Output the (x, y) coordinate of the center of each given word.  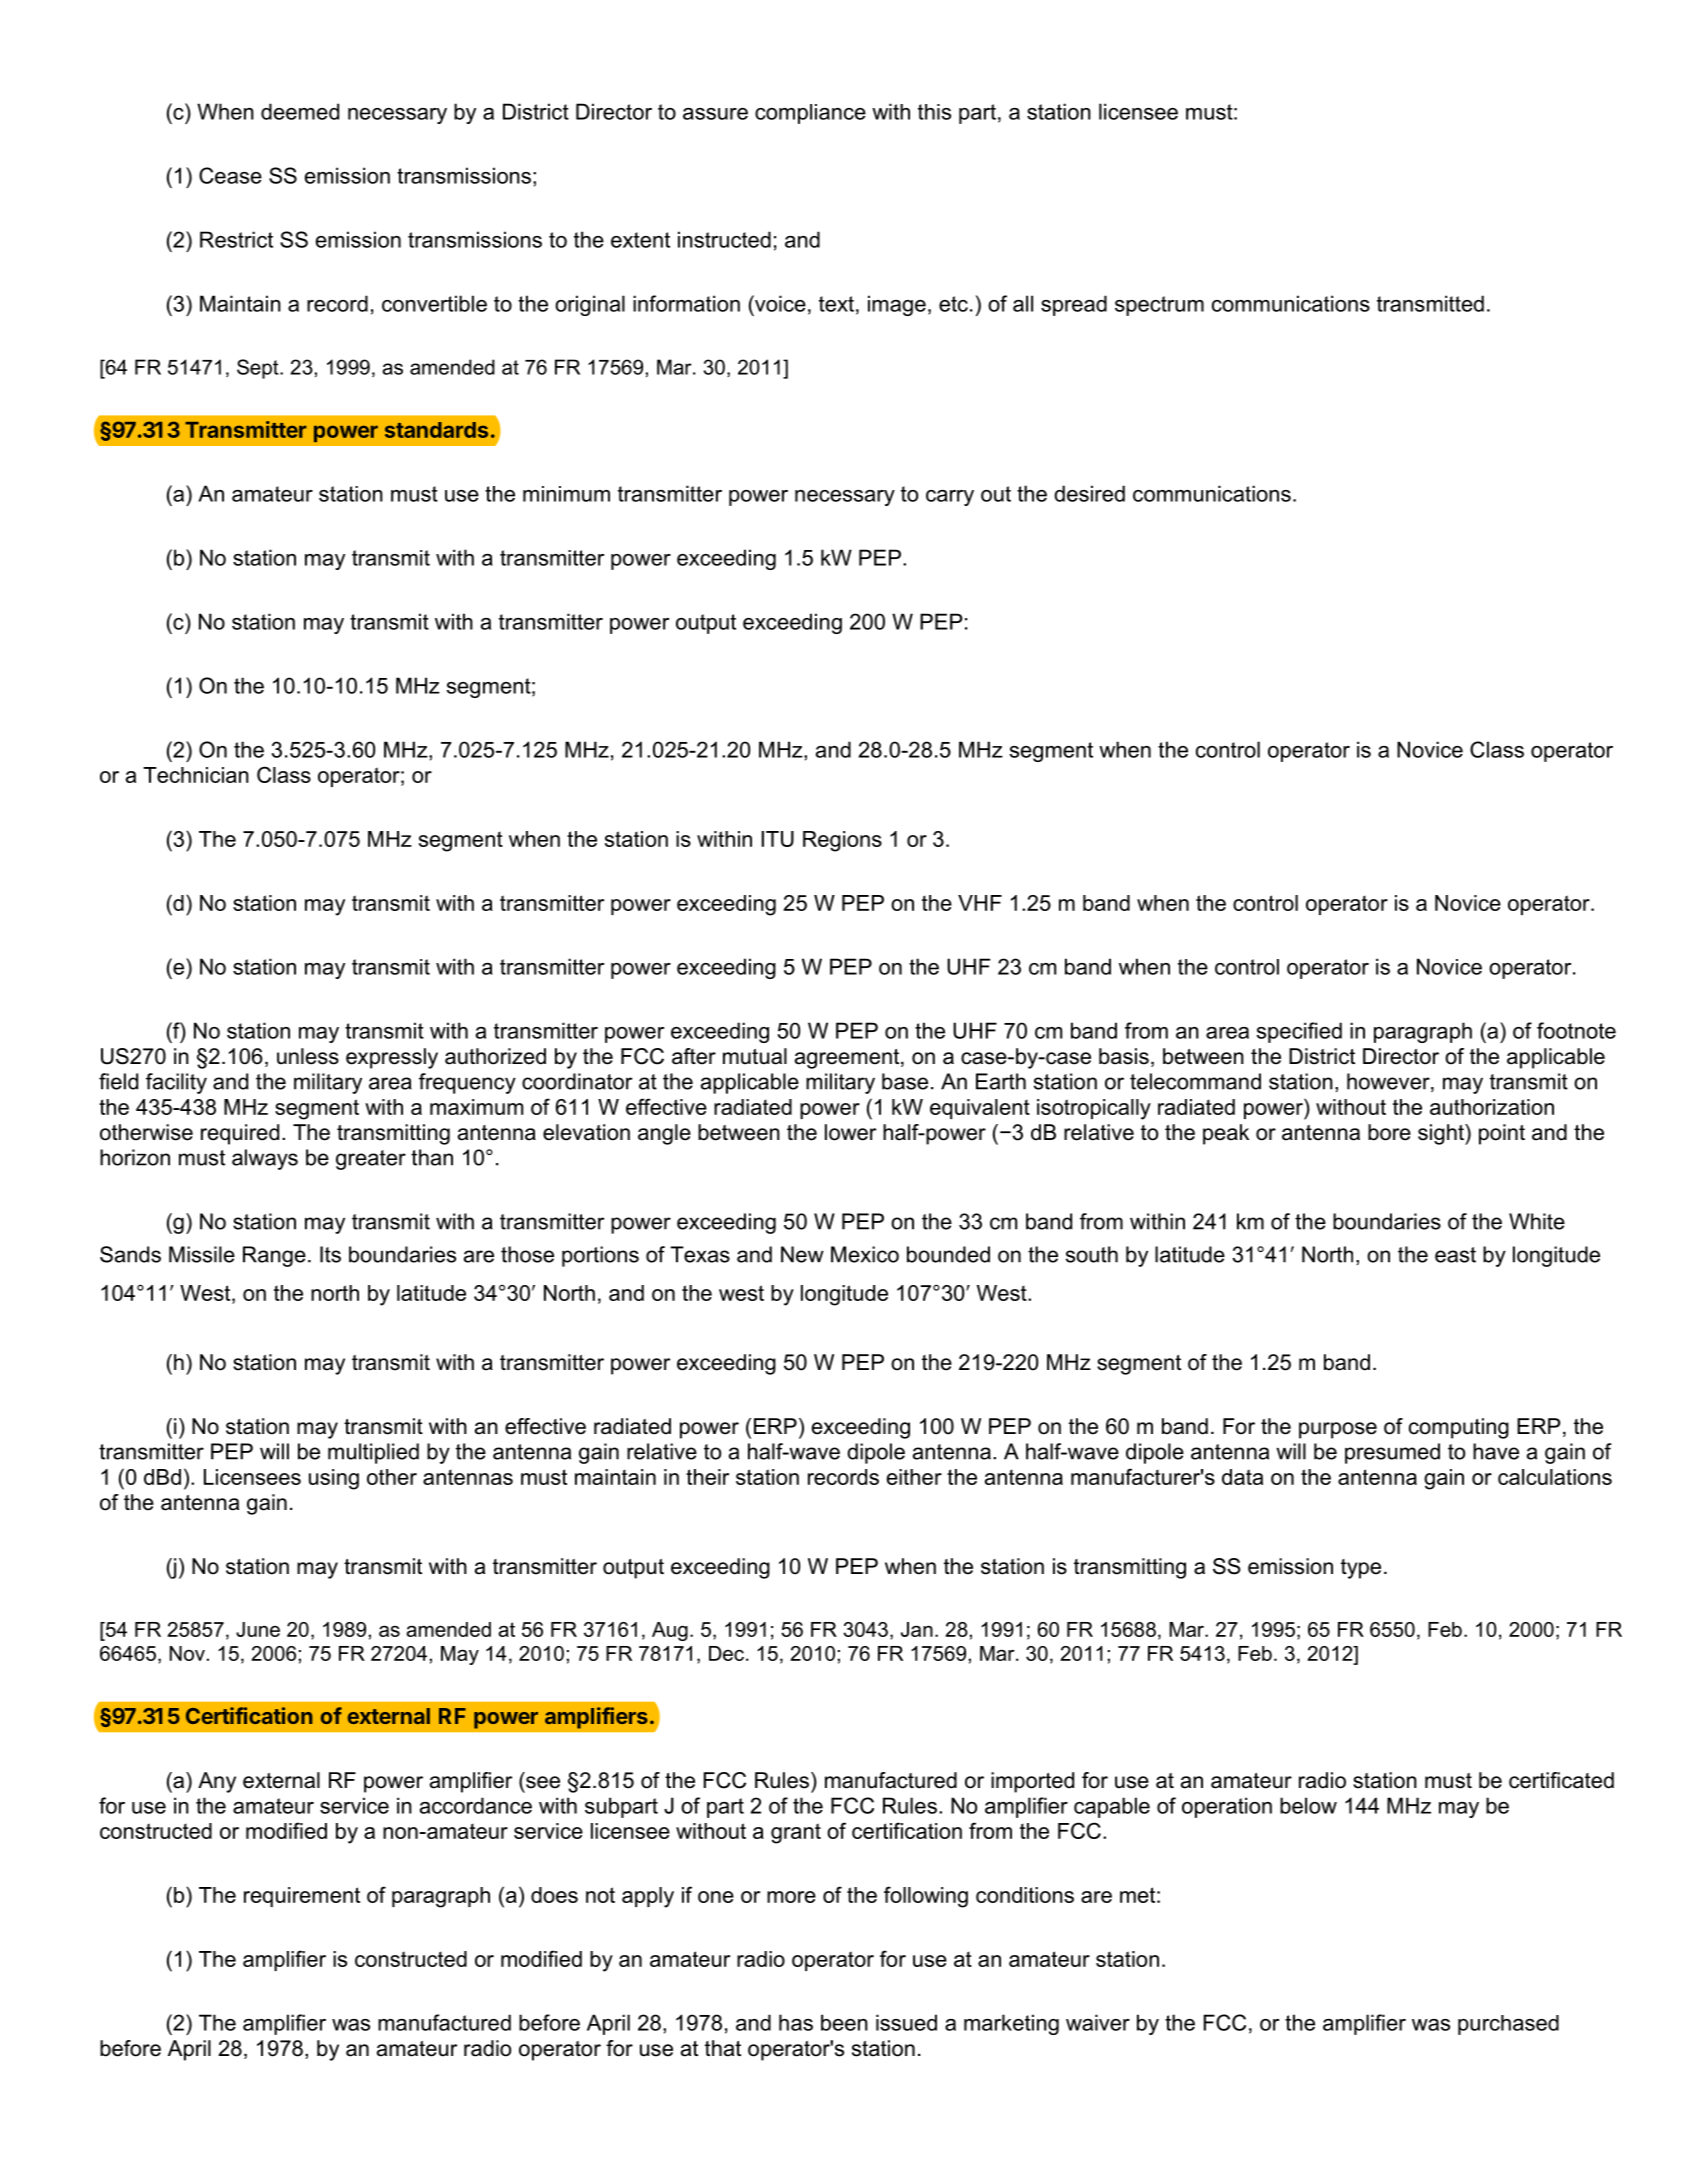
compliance (810, 114)
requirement (302, 1897)
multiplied (373, 1453)
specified (1299, 1032)
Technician (196, 775)
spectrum (1159, 306)
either (914, 1477)
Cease (230, 175)
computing (1459, 1428)
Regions (842, 841)
